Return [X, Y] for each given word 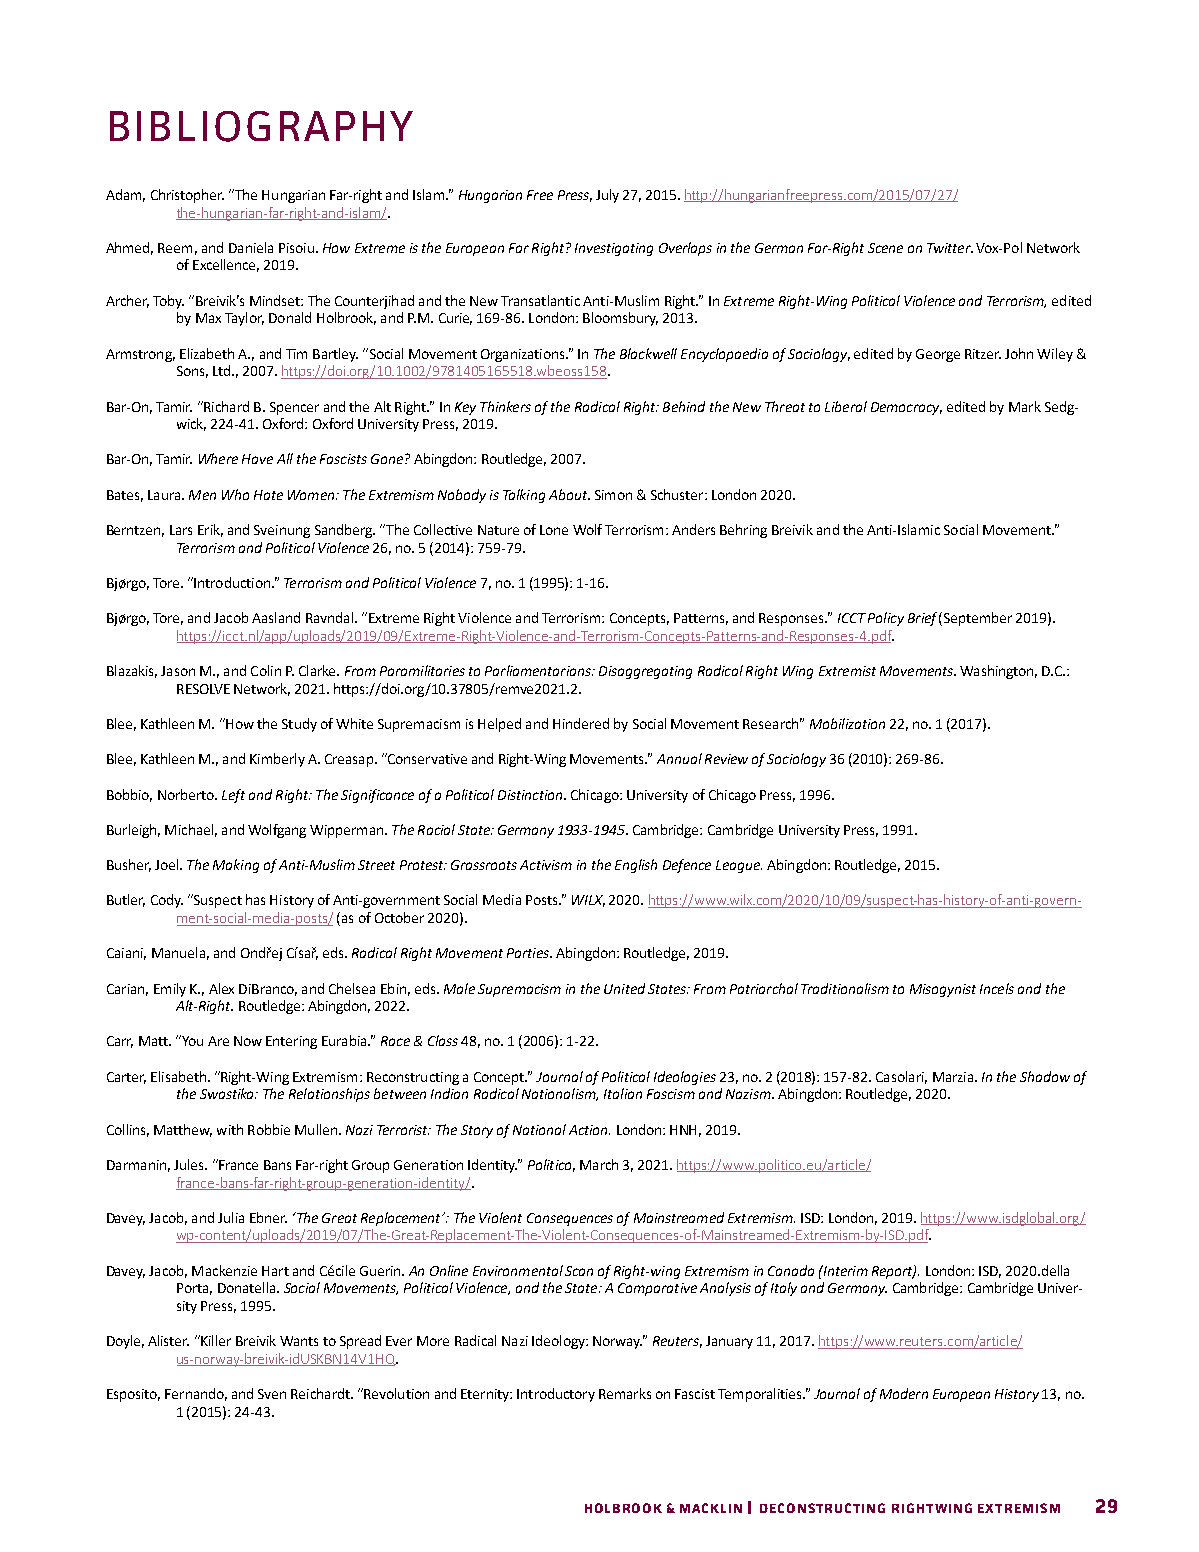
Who [235, 494]
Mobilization [847, 723]
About [569, 494]
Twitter [950, 248]
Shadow [1045, 1076]
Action [589, 1130]
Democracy [906, 408]
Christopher [187, 196]
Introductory [556, 1395]
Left [233, 796]
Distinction [531, 795]
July [607, 196]
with [230, 1129]
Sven [272, 1394]
